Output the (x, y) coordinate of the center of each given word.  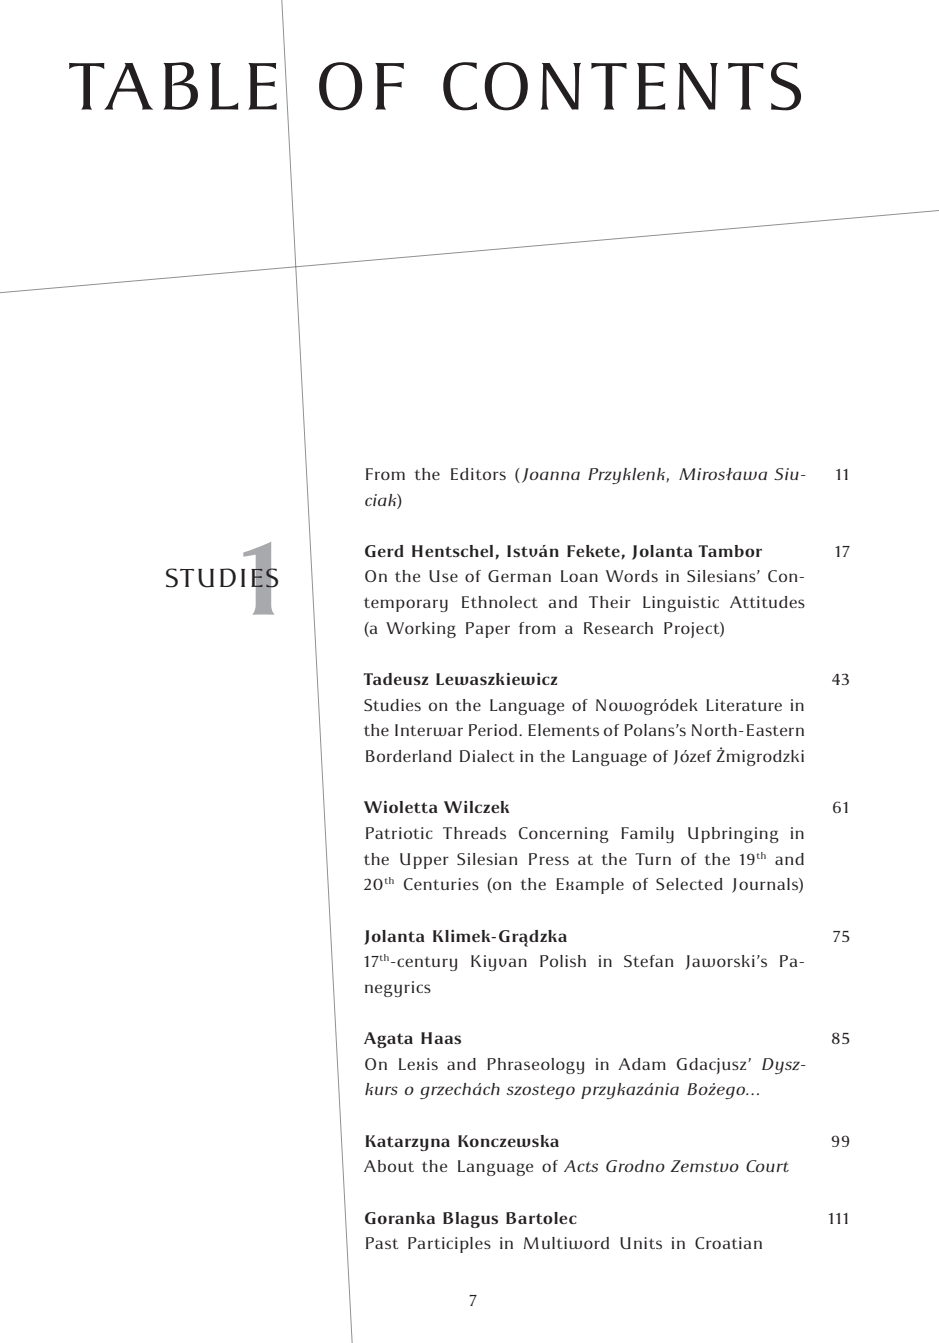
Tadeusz (395, 679)
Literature (744, 705)
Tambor (730, 551)
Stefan (648, 961)
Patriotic (399, 833)
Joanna (549, 475)
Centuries (441, 884)
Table (173, 86)
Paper (488, 630)
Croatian (728, 1243)
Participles (449, 1245)
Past (382, 1243)
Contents (622, 86)
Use (443, 576)
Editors (478, 474)
